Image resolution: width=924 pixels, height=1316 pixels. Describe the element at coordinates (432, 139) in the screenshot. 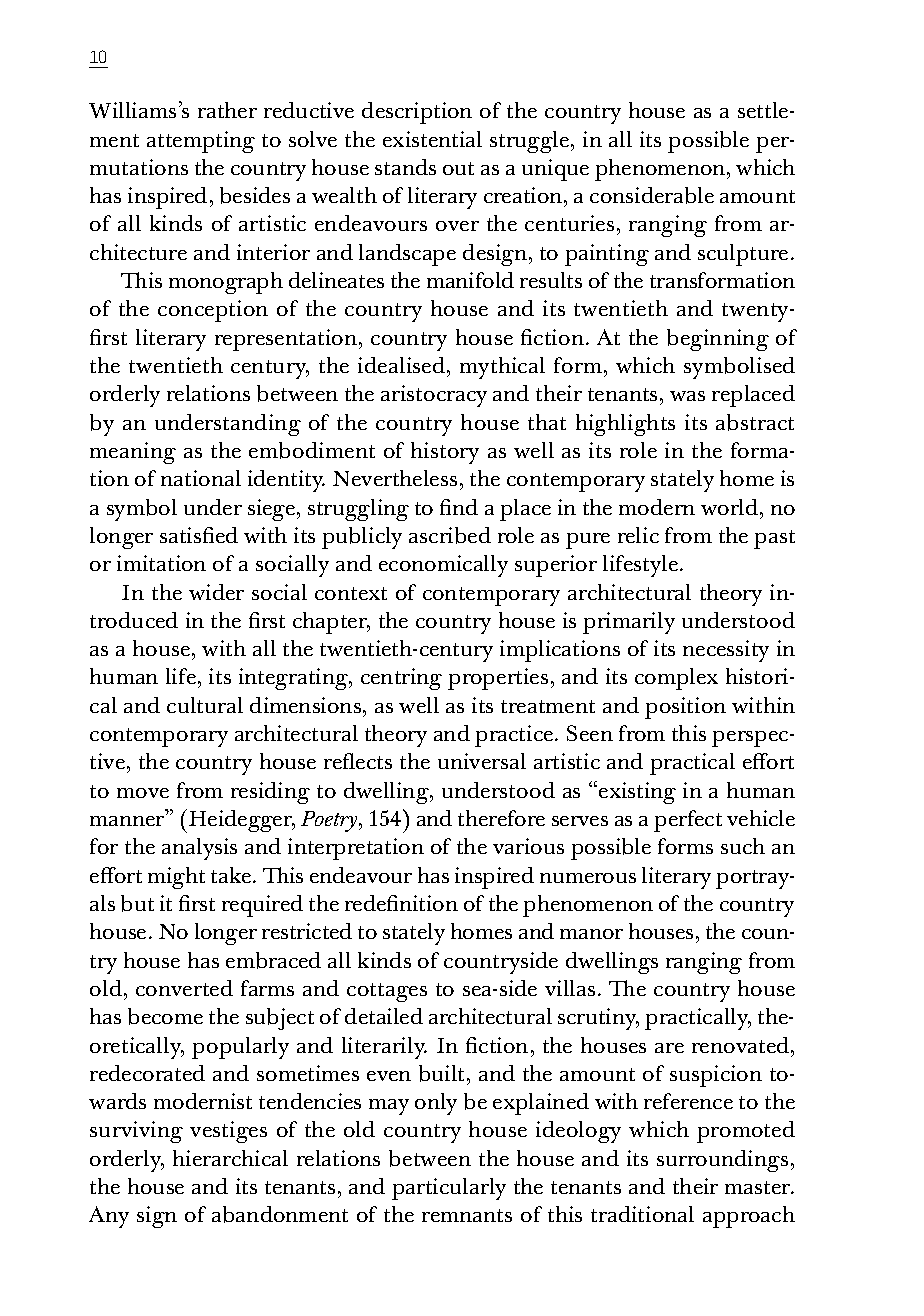

I see `existential` at that location.
